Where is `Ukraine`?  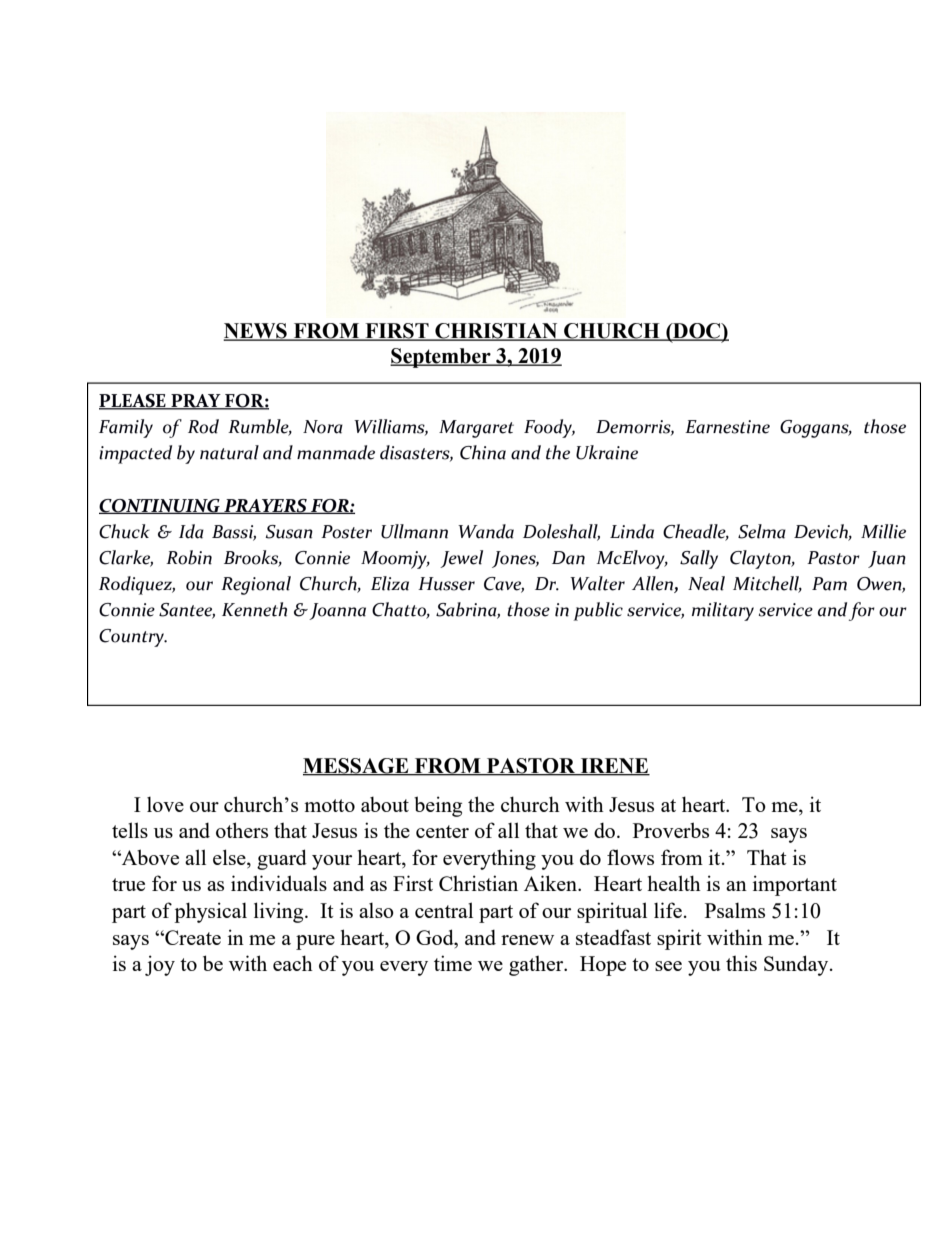
Ukraine is located at coordinates (607, 452).
